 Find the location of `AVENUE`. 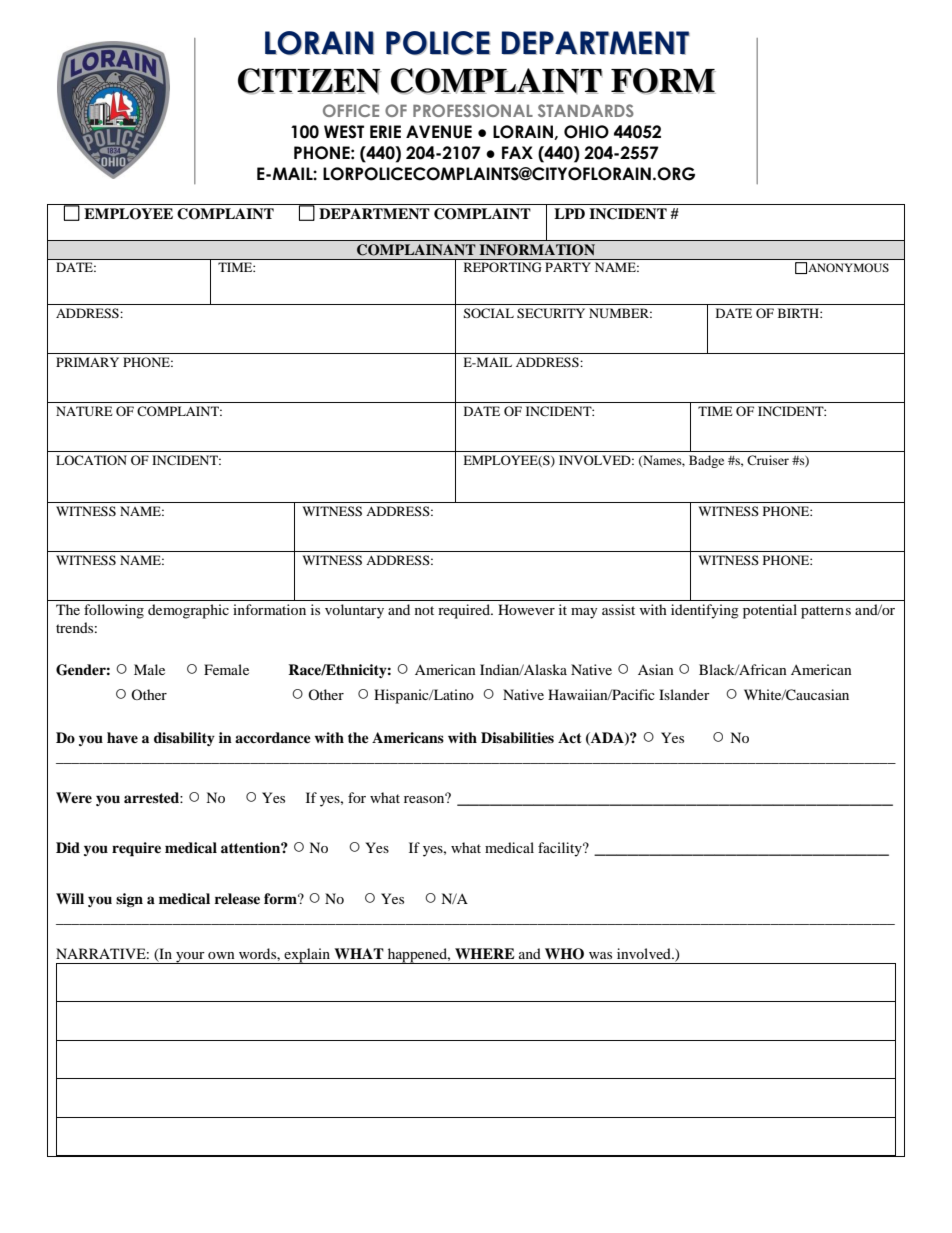

AVENUE is located at coordinates (439, 132).
